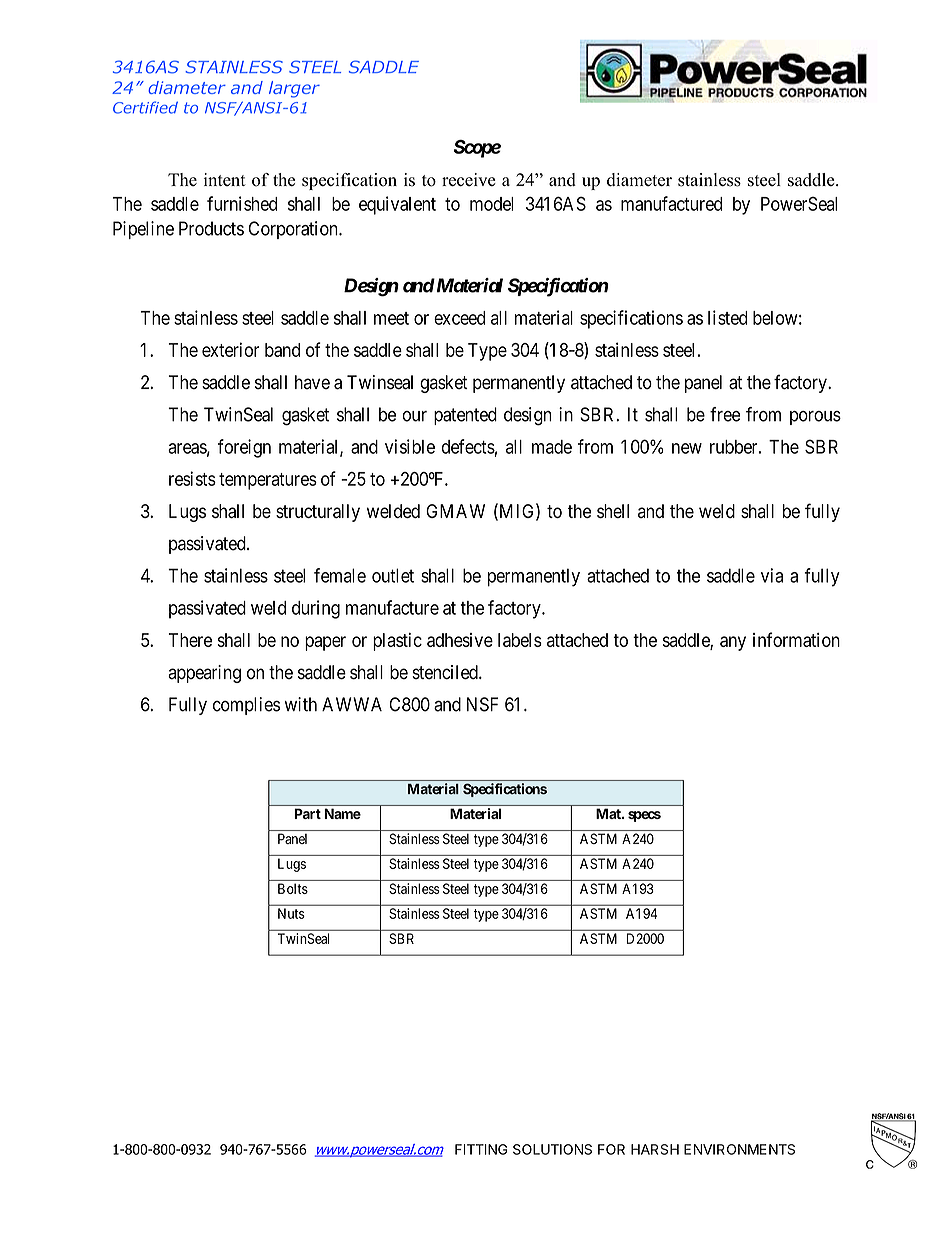  What do you see at coordinates (796, 639) in the page?
I see `information` at bounding box center [796, 639].
